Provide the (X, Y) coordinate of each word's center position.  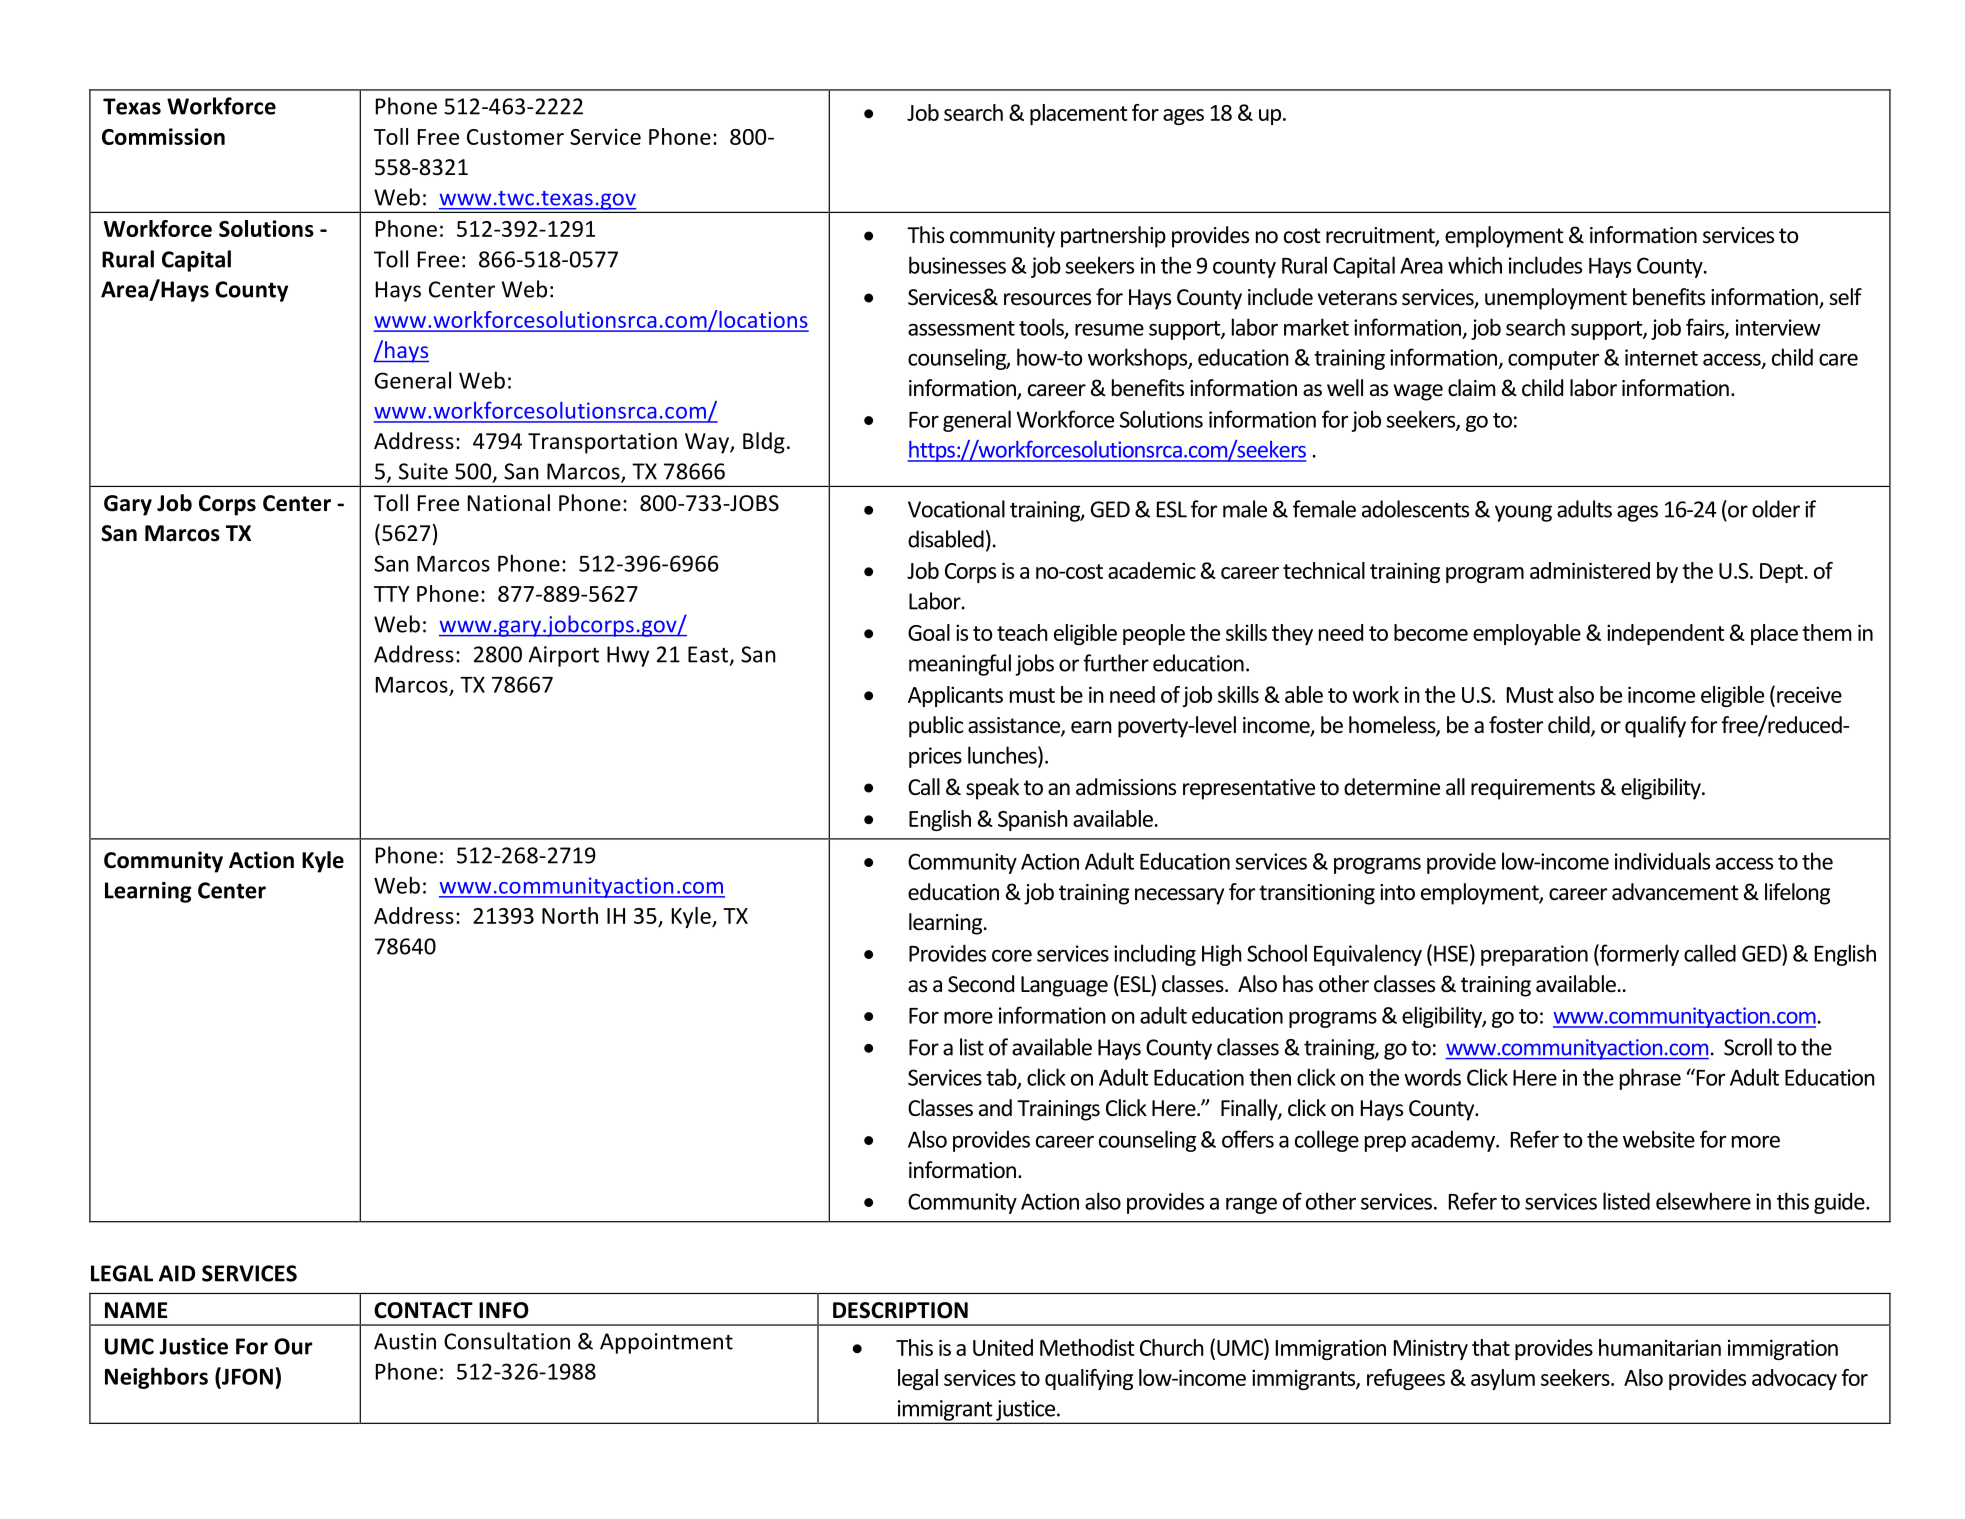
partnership (1113, 237)
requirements (1533, 789)
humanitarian (1660, 1347)
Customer (515, 137)
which (1475, 265)
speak (992, 789)
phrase (1650, 1079)
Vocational (956, 509)
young (1523, 513)
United (1003, 1347)
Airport (563, 656)
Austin (405, 1341)
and (995, 1108)
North (570, 915)
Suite (423, 471)
